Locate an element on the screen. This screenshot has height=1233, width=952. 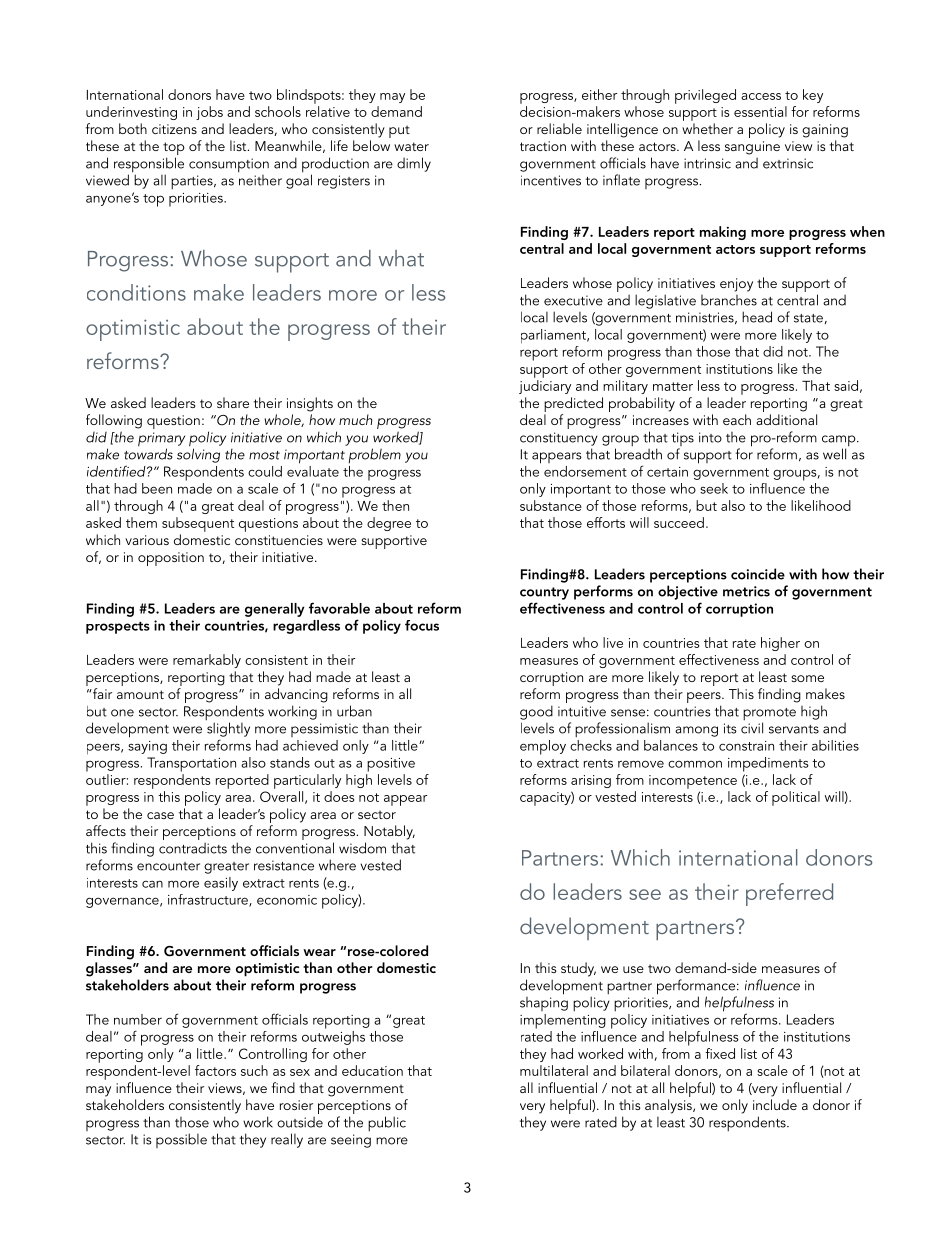
possible is located at coordinates (181, 1140).
